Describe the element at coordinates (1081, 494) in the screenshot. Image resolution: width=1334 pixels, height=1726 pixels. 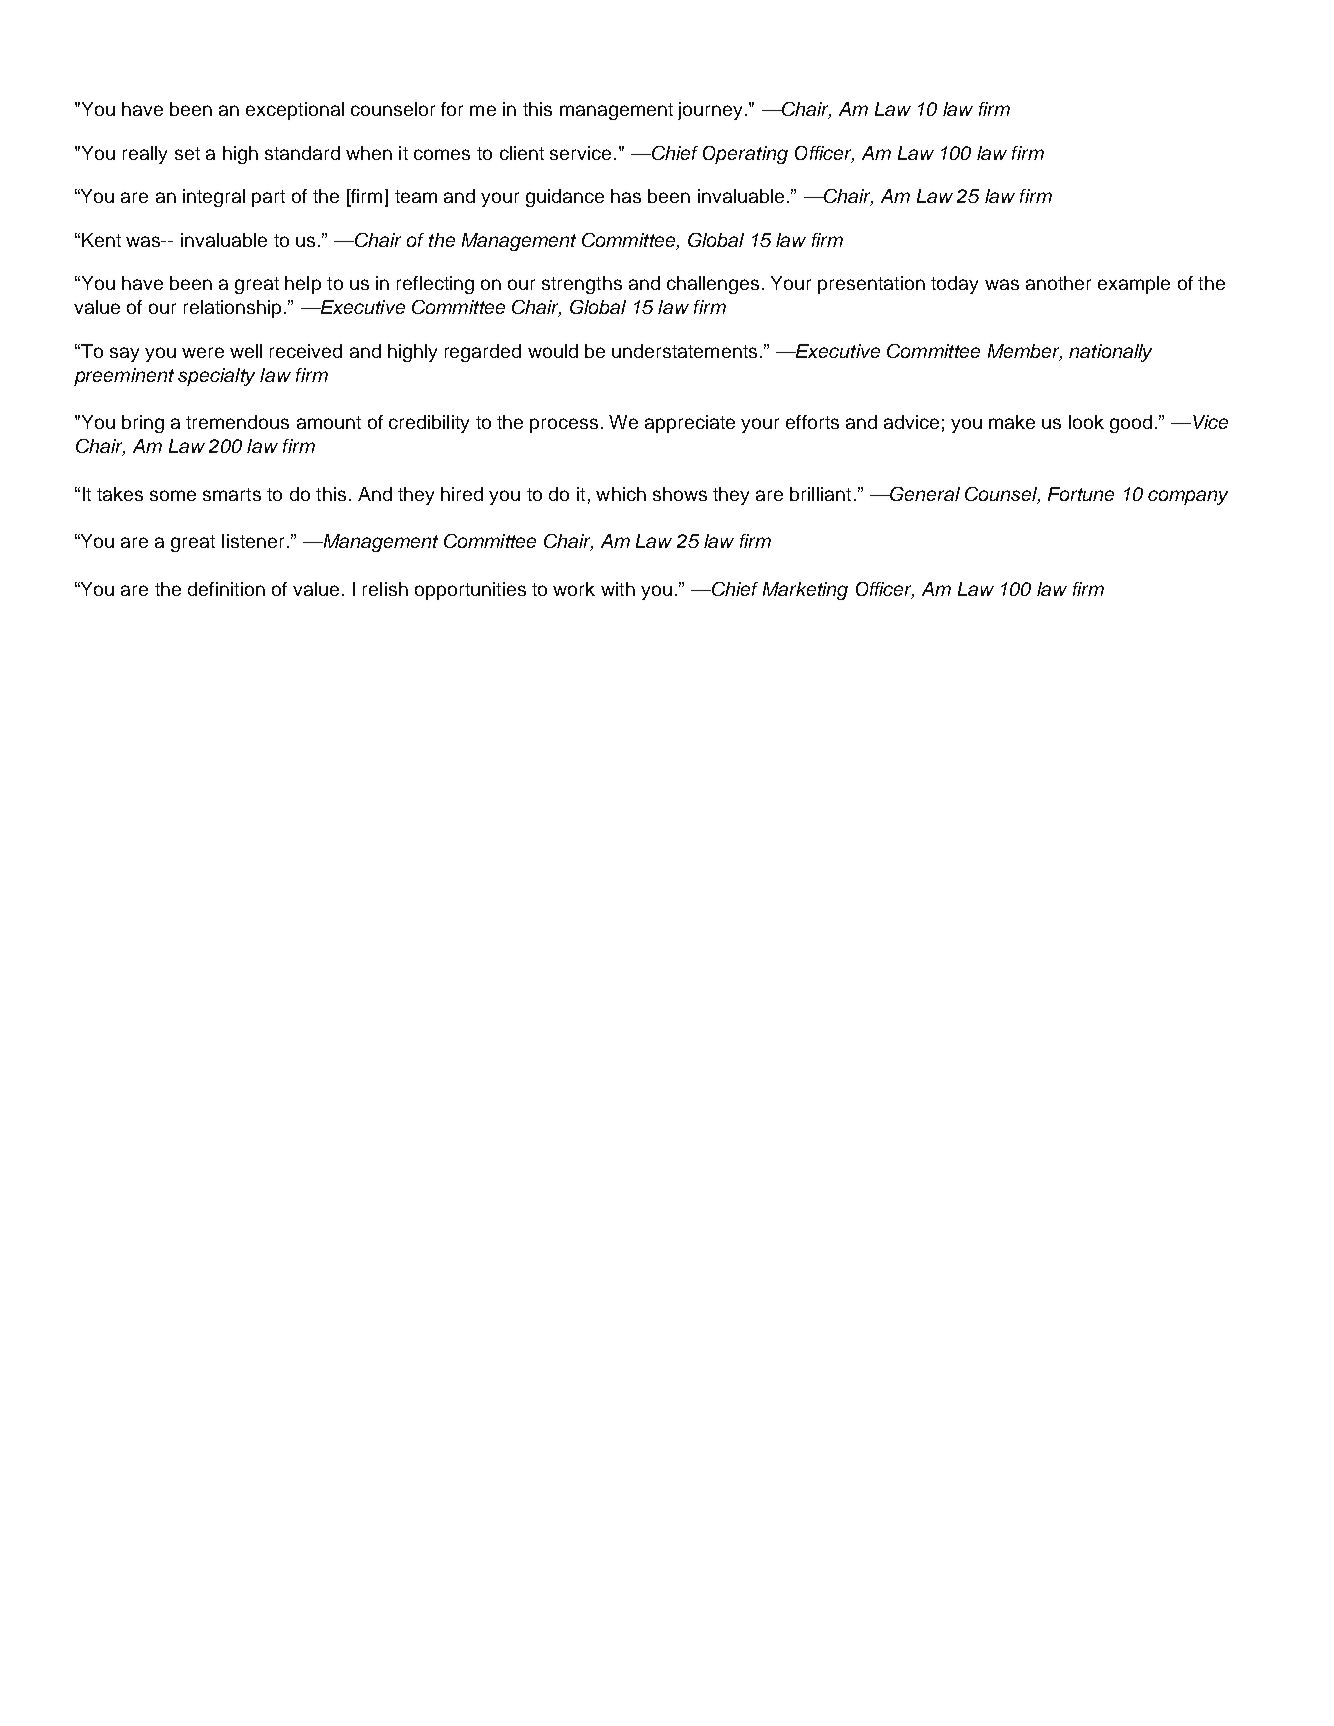
I see `Fortune` at that location.
